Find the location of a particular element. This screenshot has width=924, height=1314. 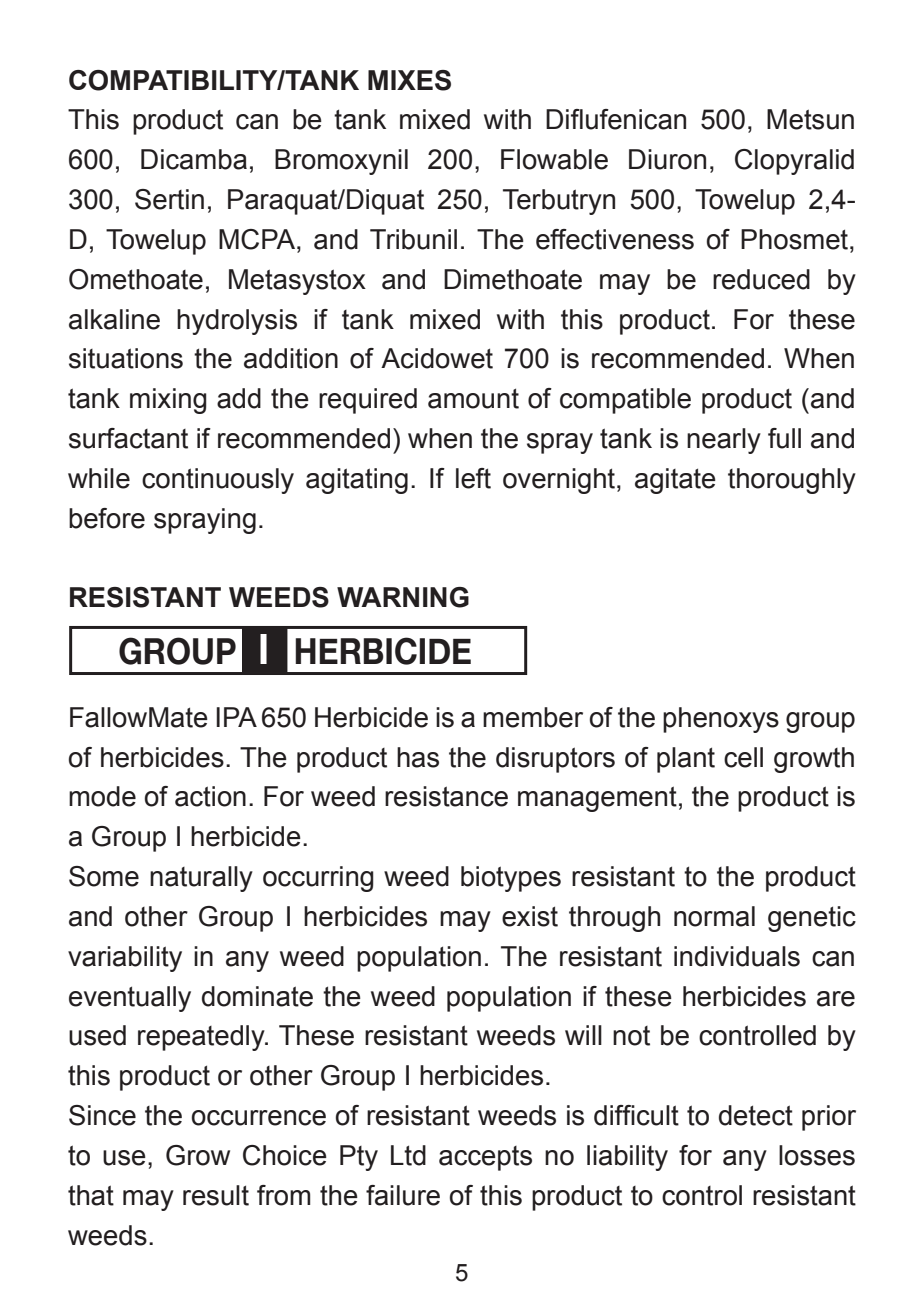

MIXES is located at coordinates (409, 80).
